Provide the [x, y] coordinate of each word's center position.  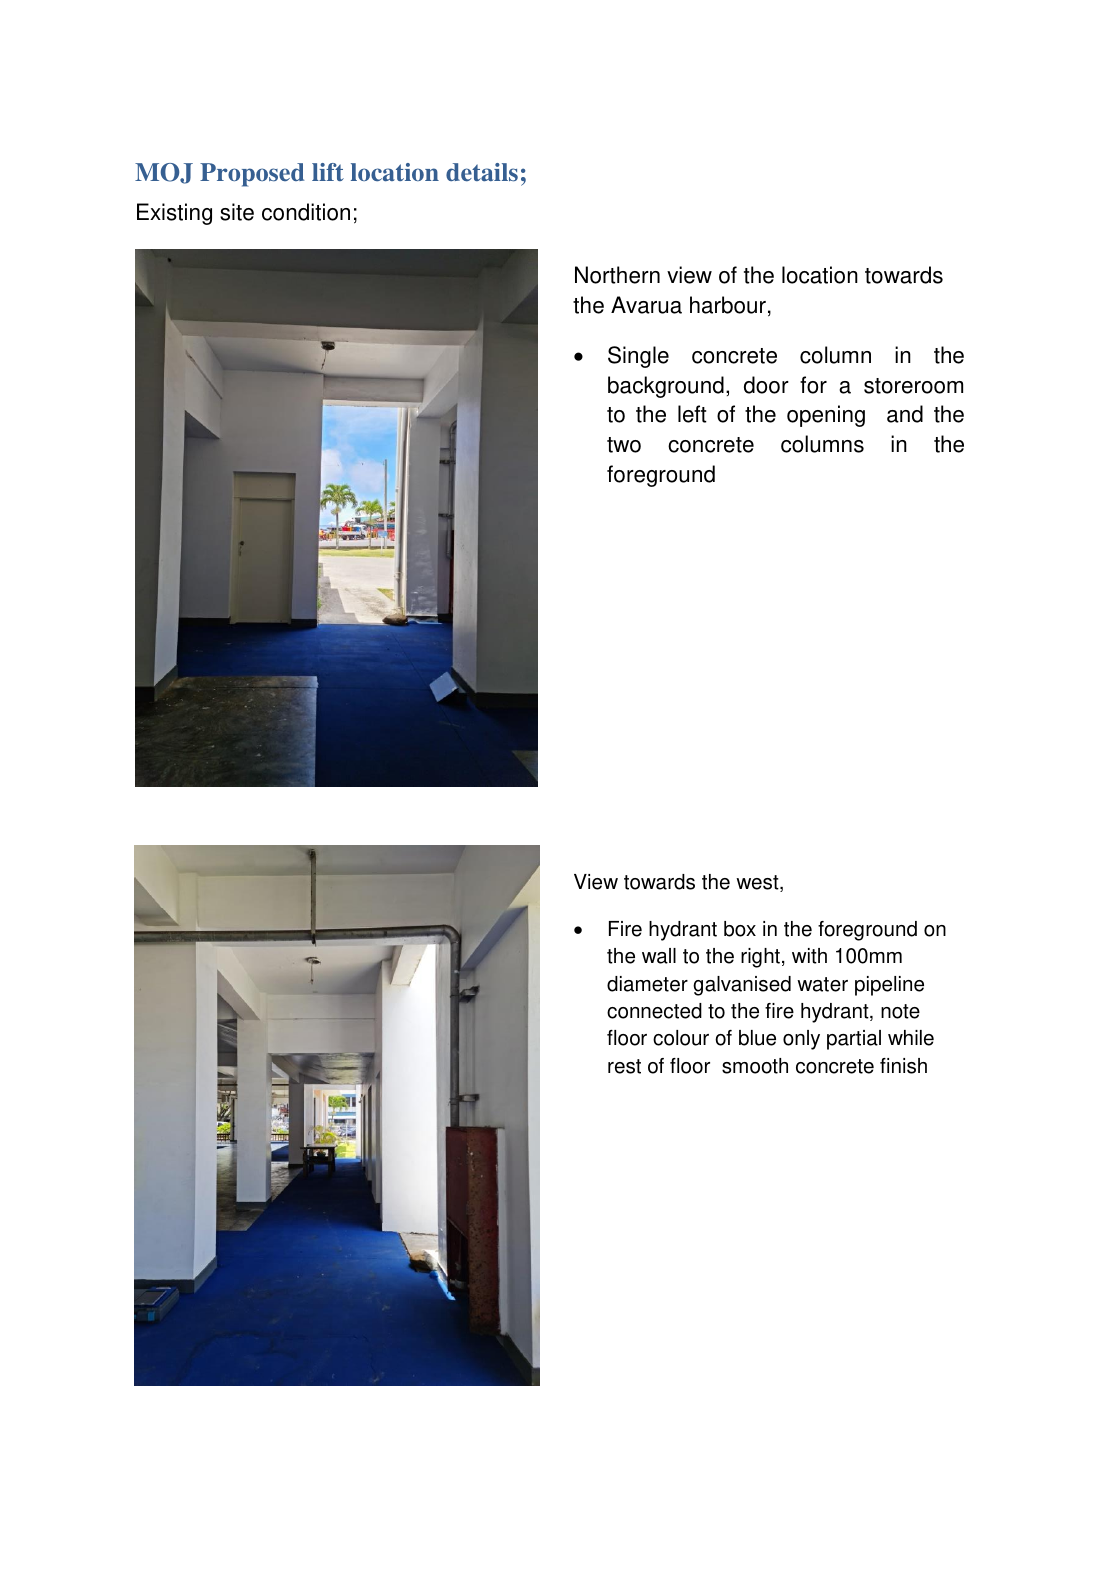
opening [826, 416]
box [740, 929]
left [692, 414]
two [624, 445]
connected [654, 1011]
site [237, 212]
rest [624, 1066]
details [482, 172]
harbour [728, 305]
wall [659, 956]
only [801, 1040]
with [809, 956]
